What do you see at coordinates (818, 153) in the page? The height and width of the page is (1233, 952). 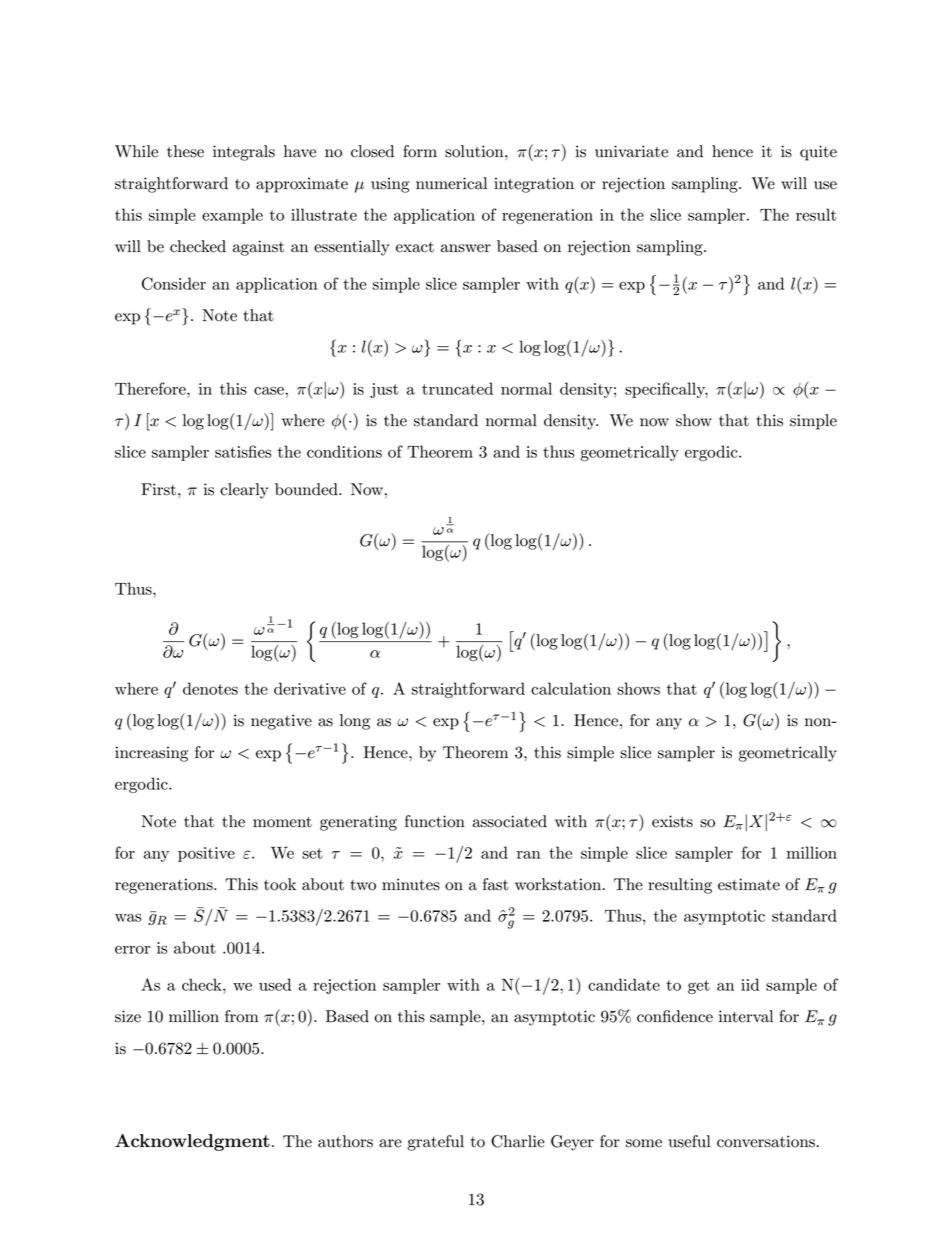 I see `quite` at bounding box center [818, 153].
